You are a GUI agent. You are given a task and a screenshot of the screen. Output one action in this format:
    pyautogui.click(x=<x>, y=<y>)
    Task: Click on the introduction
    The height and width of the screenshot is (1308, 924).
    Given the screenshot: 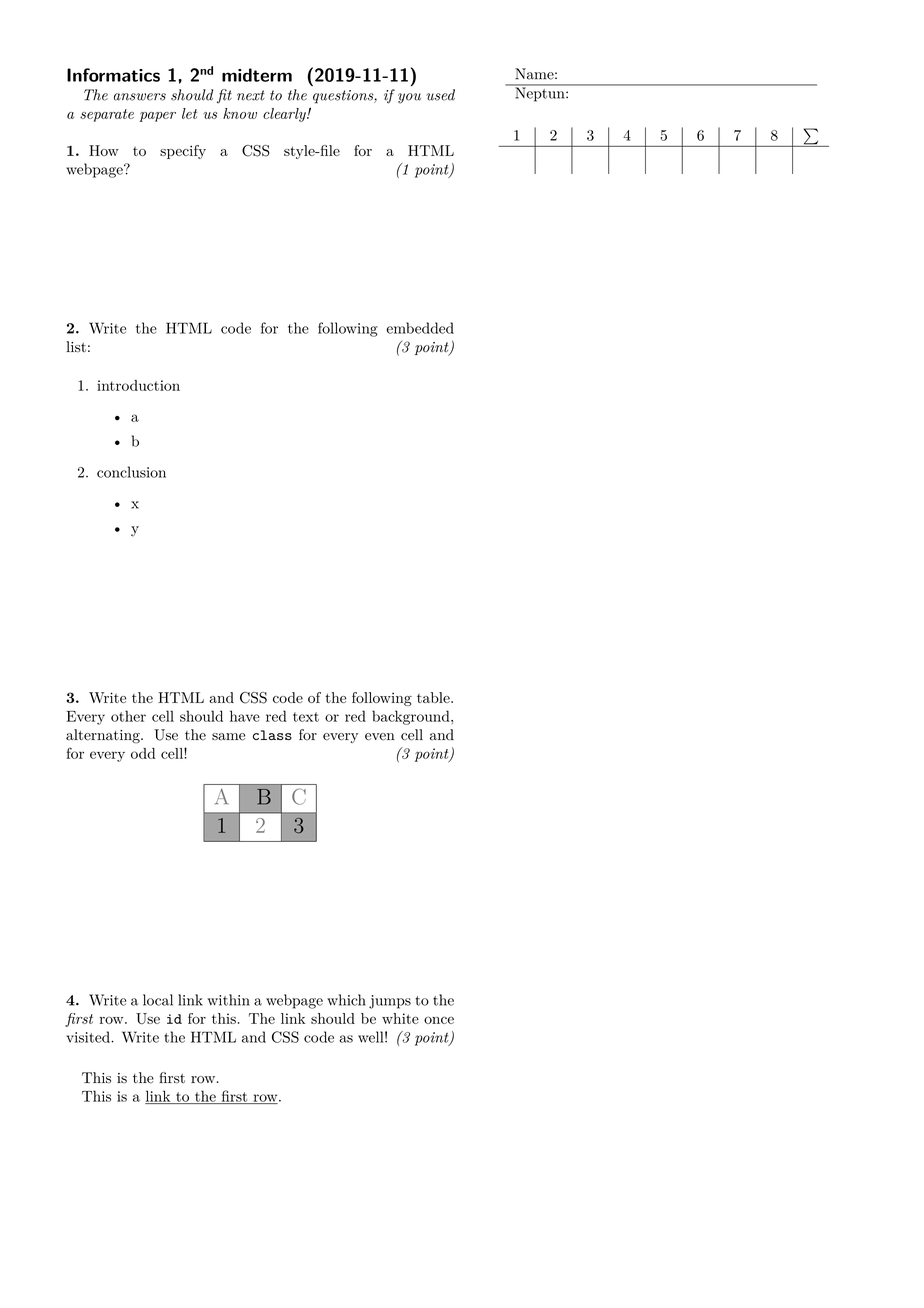 What is the action you would take?
    pyautogui.click(x=138, y=385)
